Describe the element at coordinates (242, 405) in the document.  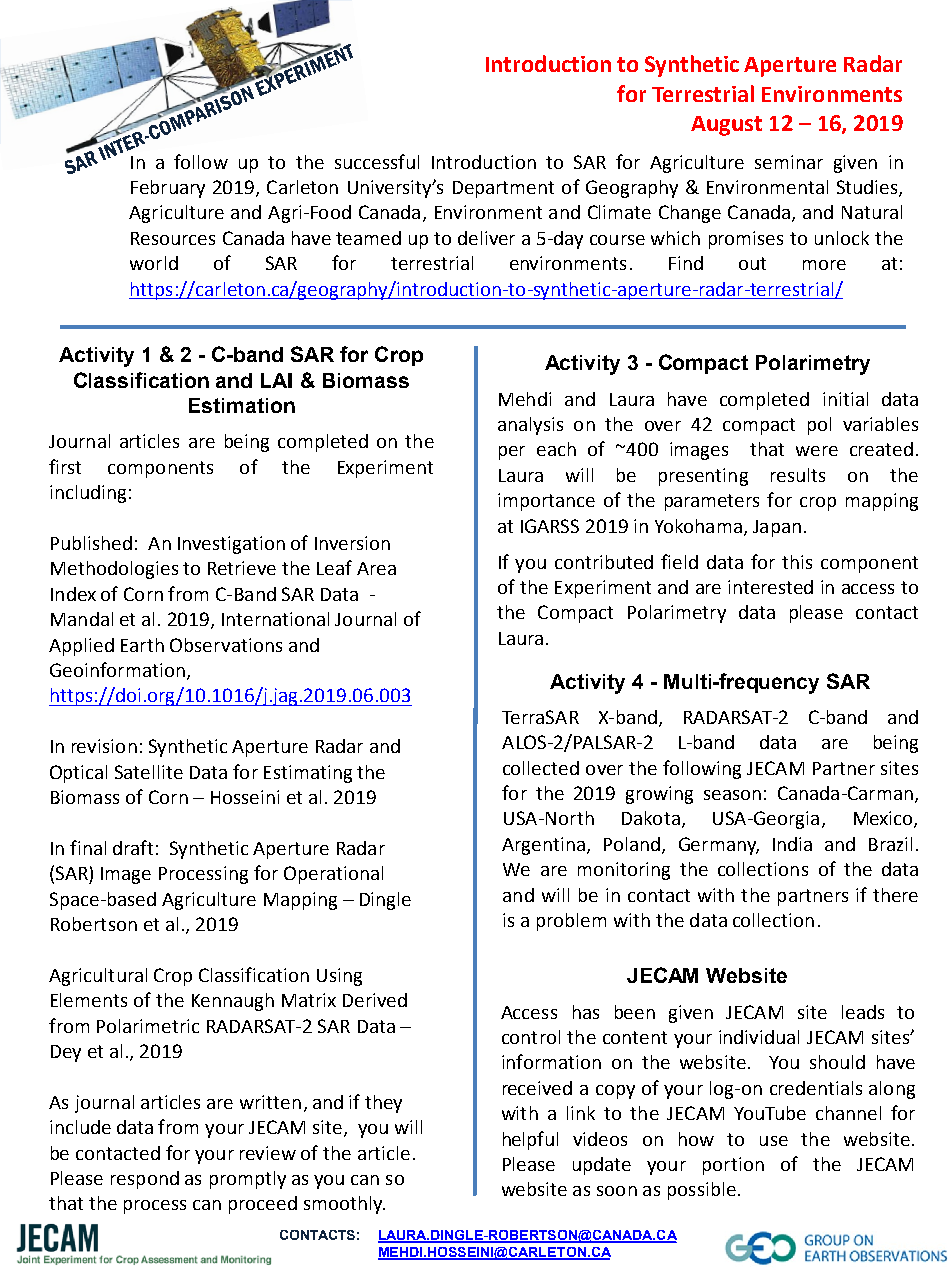
I see `Estimation` at that location.
